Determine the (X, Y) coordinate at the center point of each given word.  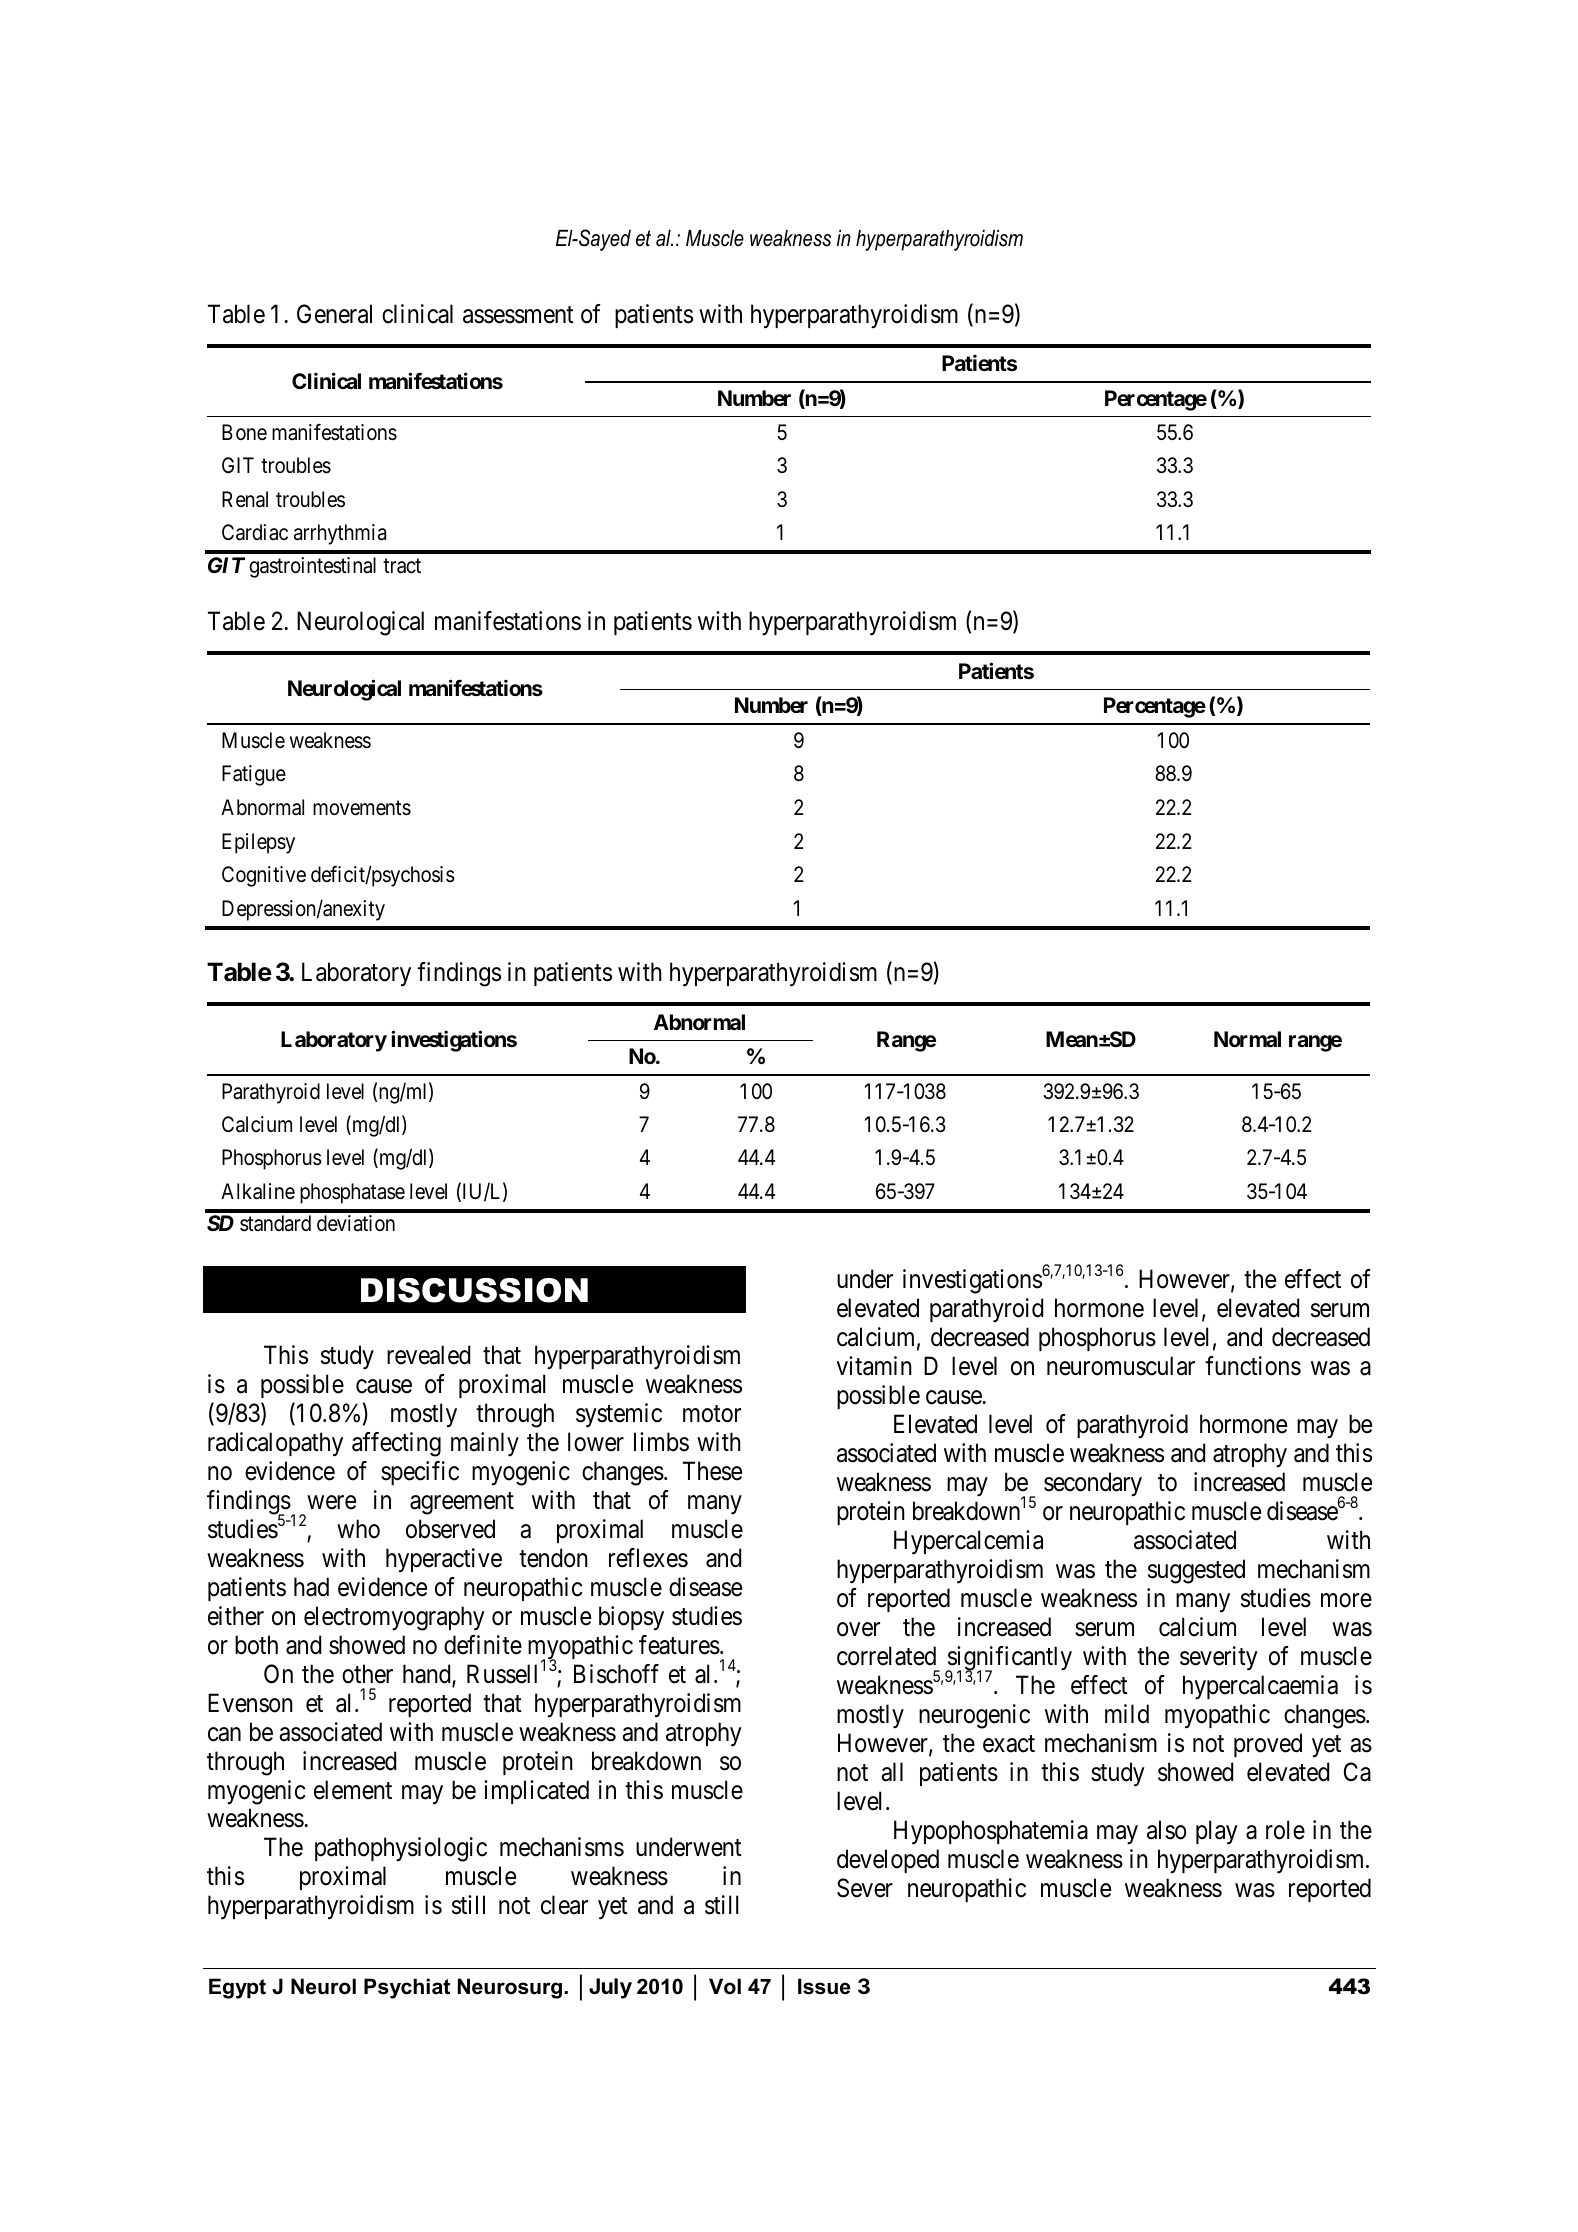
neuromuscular (1121, 1366)
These (712, 1471)
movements (362, 808)
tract (402, 566)
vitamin (874, 1366)
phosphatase (352, 1193)
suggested (1196, 1571)
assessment (518, 315)
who (358, 1529)
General (334, 314)
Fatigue (254, 775)
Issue (824, 1986)
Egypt (237, 1988)
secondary (1093, 1484)
